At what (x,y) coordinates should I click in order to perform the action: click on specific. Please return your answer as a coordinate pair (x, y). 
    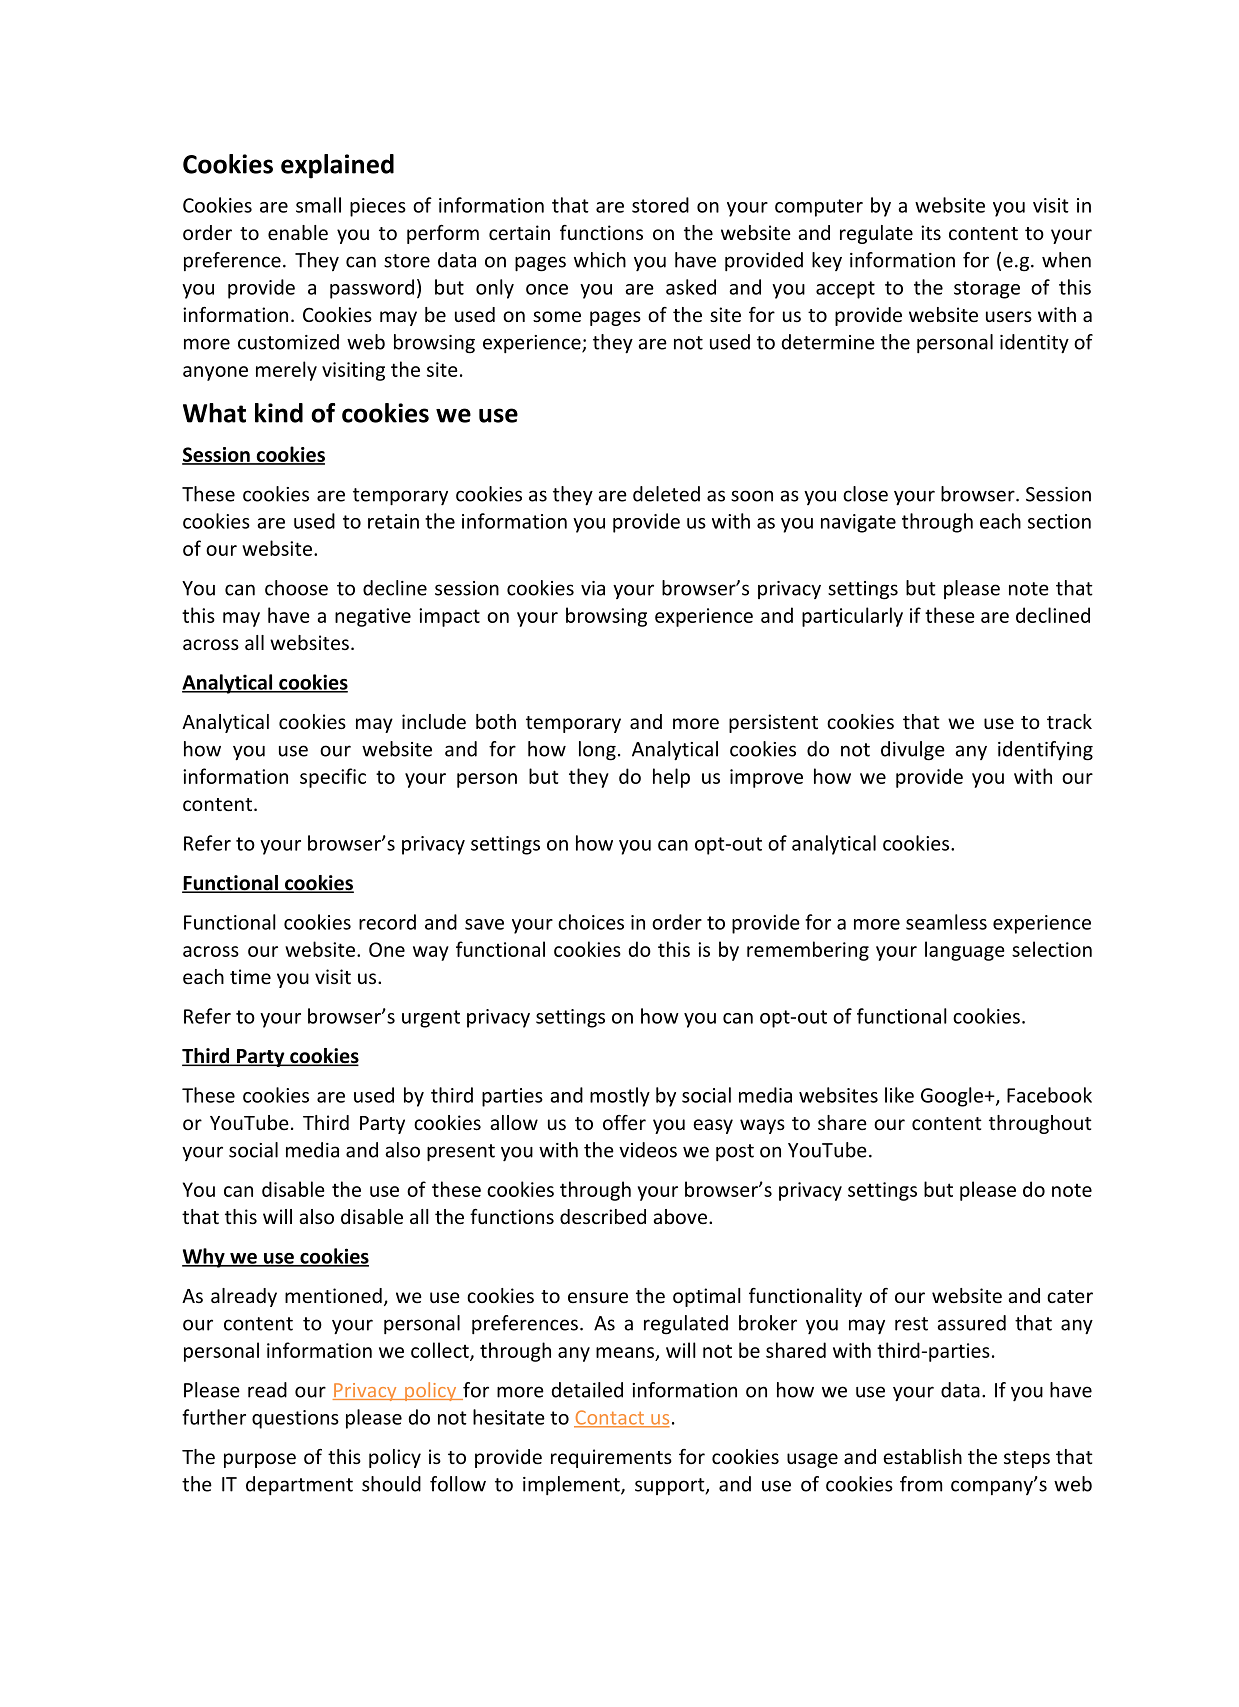
    Looking at the image, I should click on (333, 778).
